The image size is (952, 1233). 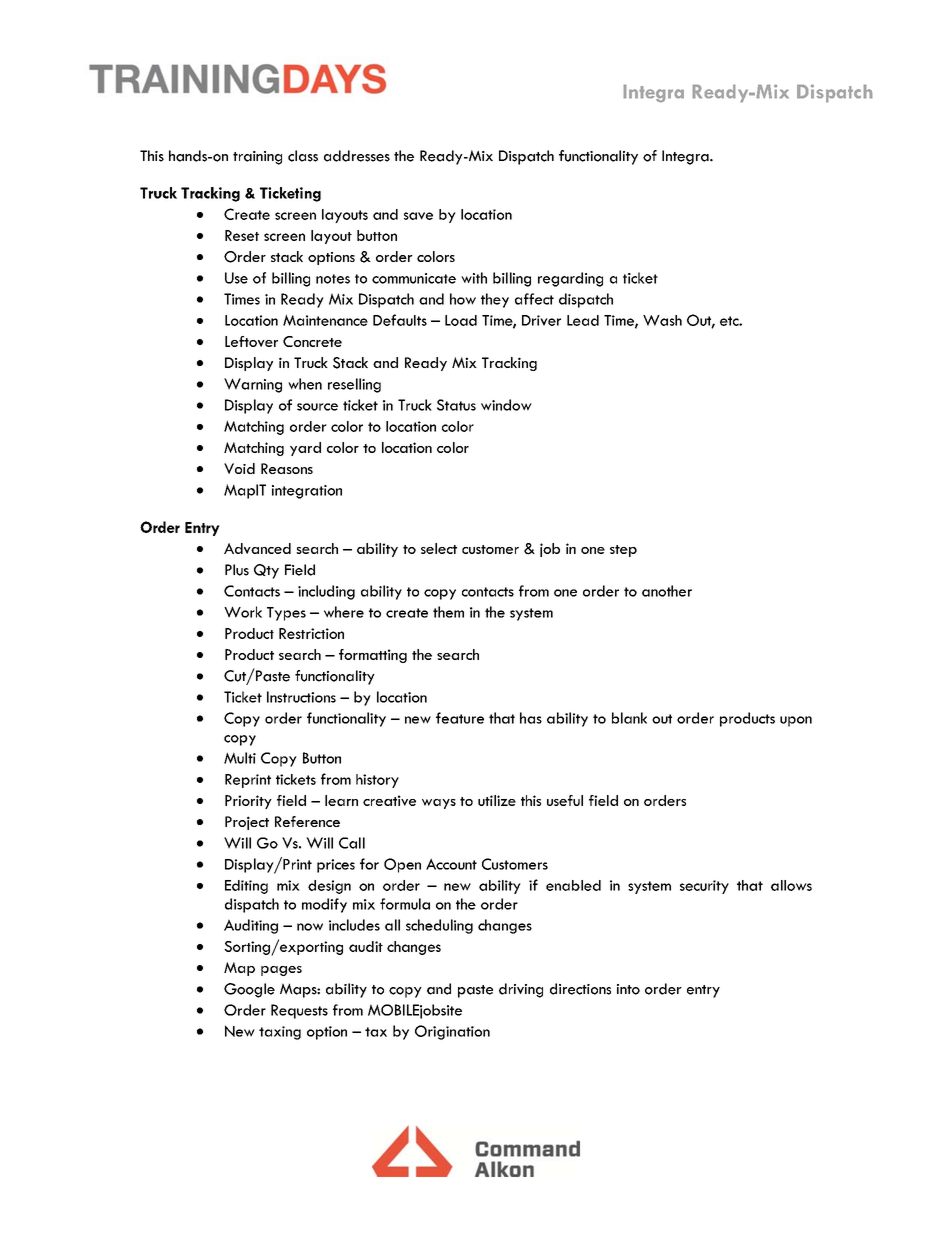 What do you see at coordinates (667, 591) in the page?
I see `another` at bounding box center [667, 591].
